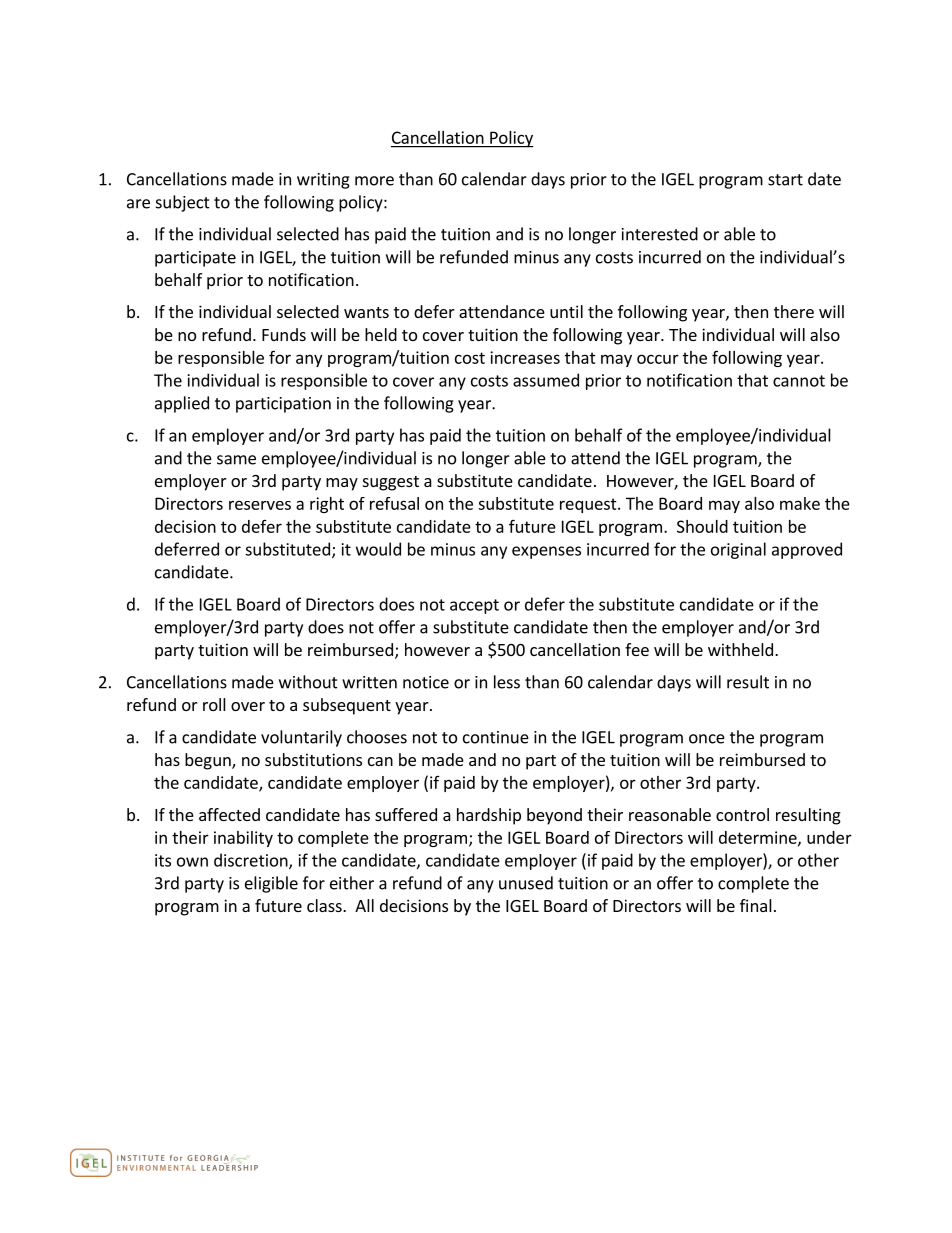 The image size is (952, 1233). What do you see at coordinates (799, 381) in the screenshot?
I see `cannot` at bounding box center [799, 381].
